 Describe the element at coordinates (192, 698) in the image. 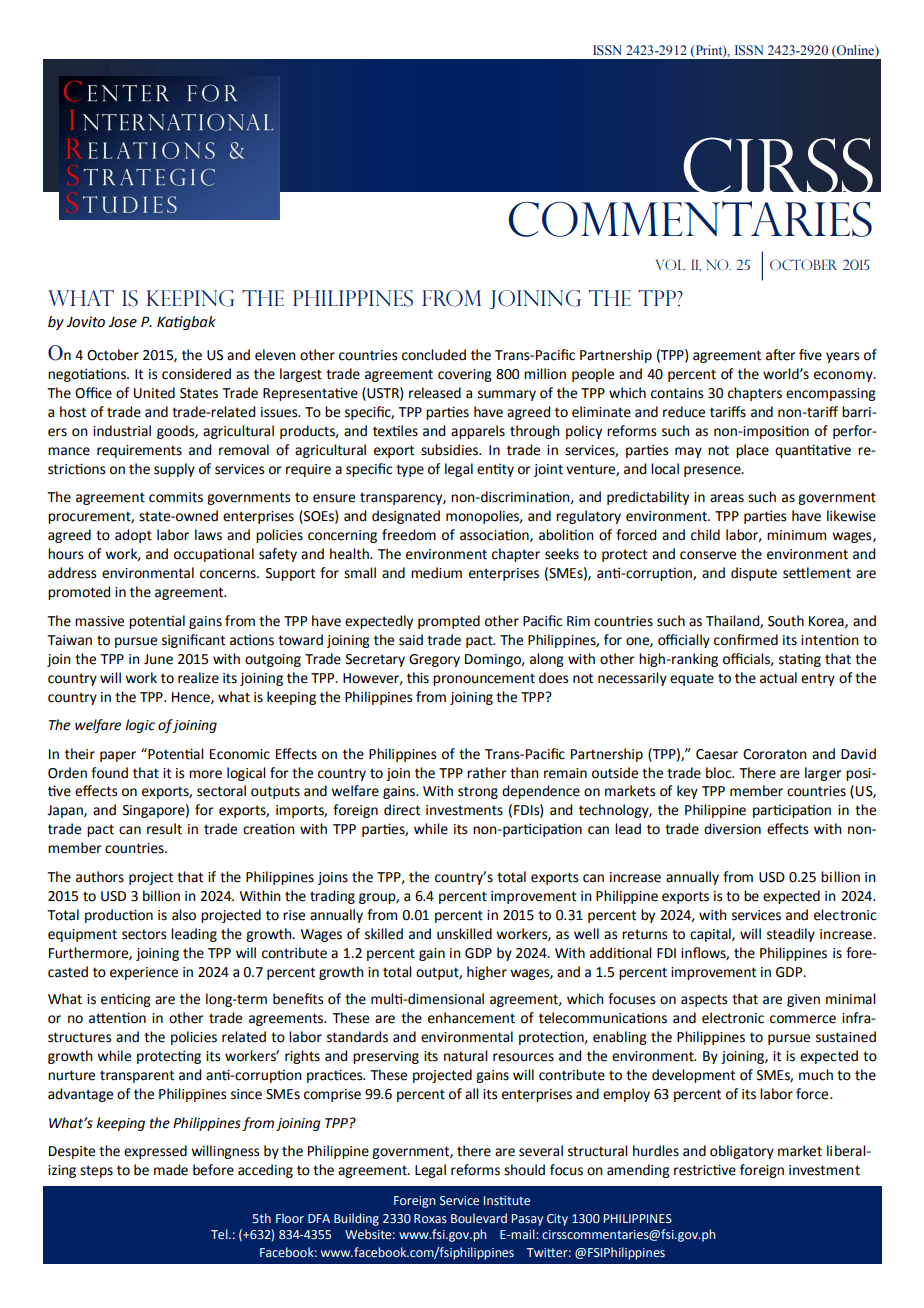

I see `Hence` at that location.
